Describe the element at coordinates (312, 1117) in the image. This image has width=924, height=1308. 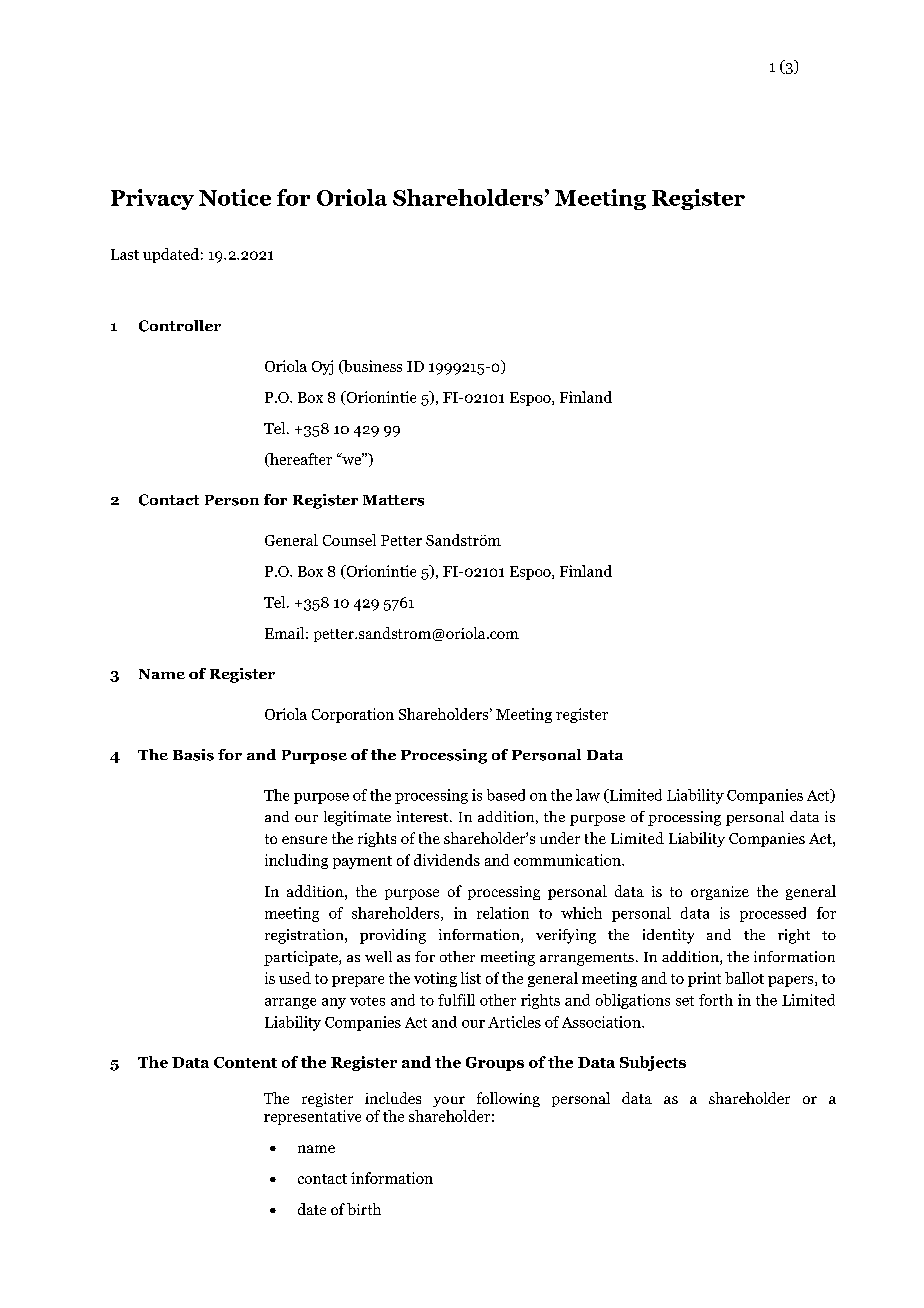
I see `representative` at that location.
